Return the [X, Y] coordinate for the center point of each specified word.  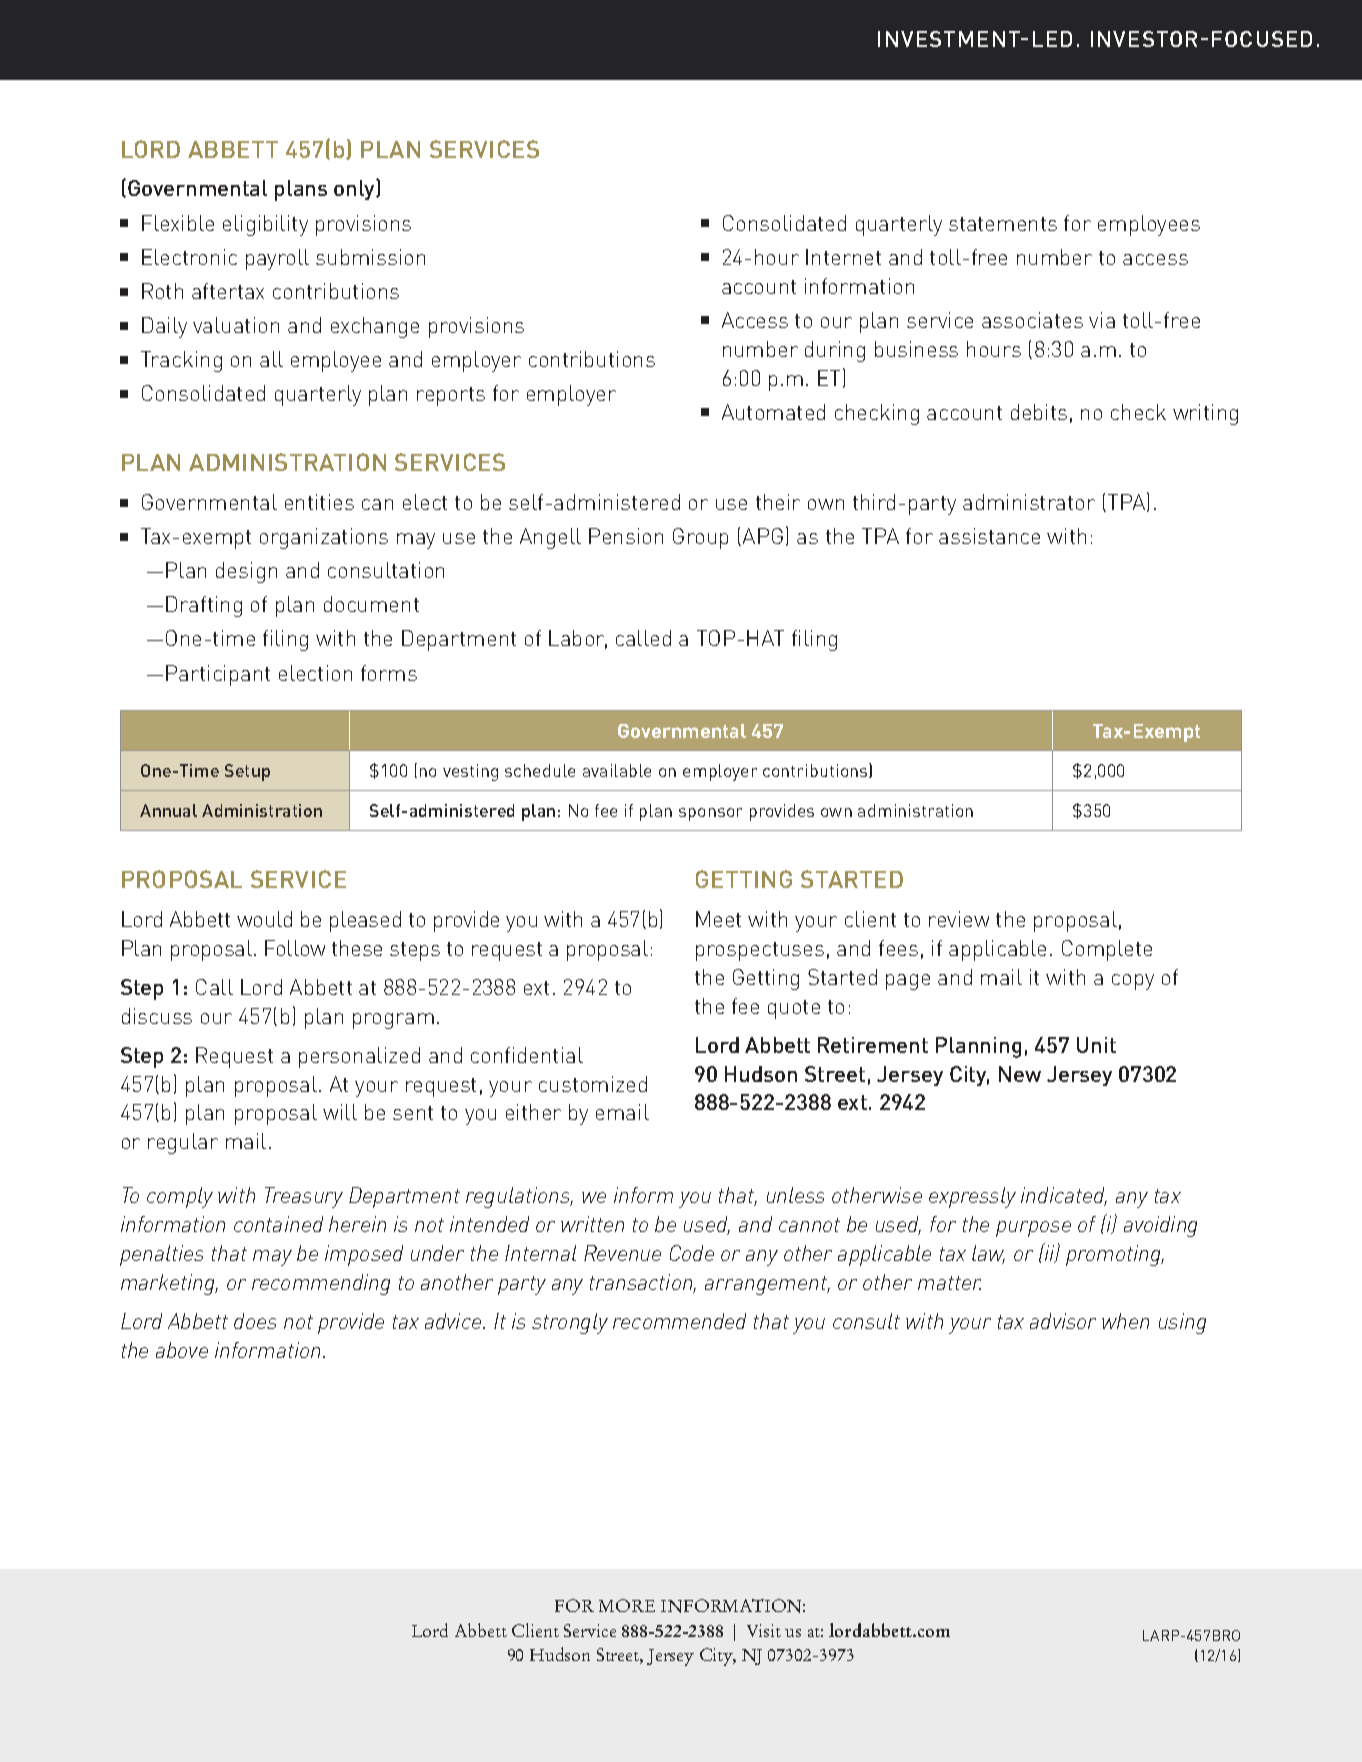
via [1102, 320]
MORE [627, 1605]
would [264, 919]
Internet [843, 257]
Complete [1107, 950]
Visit [764, 1630]
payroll [277, 259]
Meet [718, 919]
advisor [1063, 1321]
